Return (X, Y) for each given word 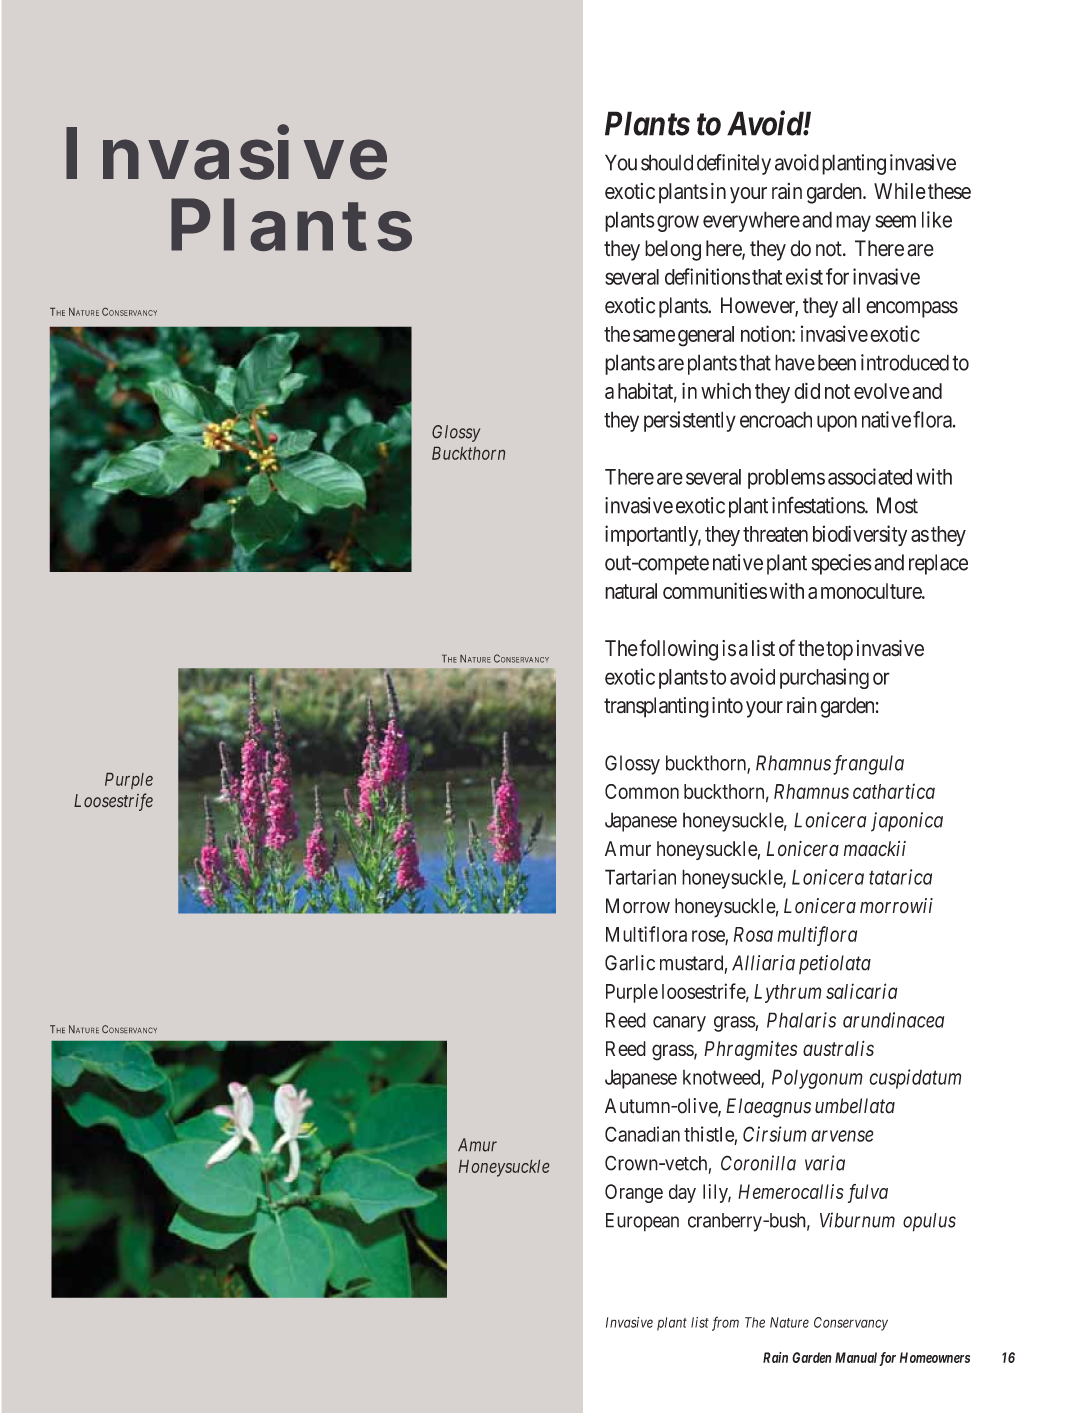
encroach (776, 419)
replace (938, 564)
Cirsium (775, 1134)
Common (642, 791)
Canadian (642, 1134)
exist (804, 276)
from (725, 1323)
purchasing (824, 678)
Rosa (753, 934)
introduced (905, 362)
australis (838, 1048)
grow (678, 223)
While (900, 191)
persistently (690, 421)
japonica (907, 822)
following (679, 650)
